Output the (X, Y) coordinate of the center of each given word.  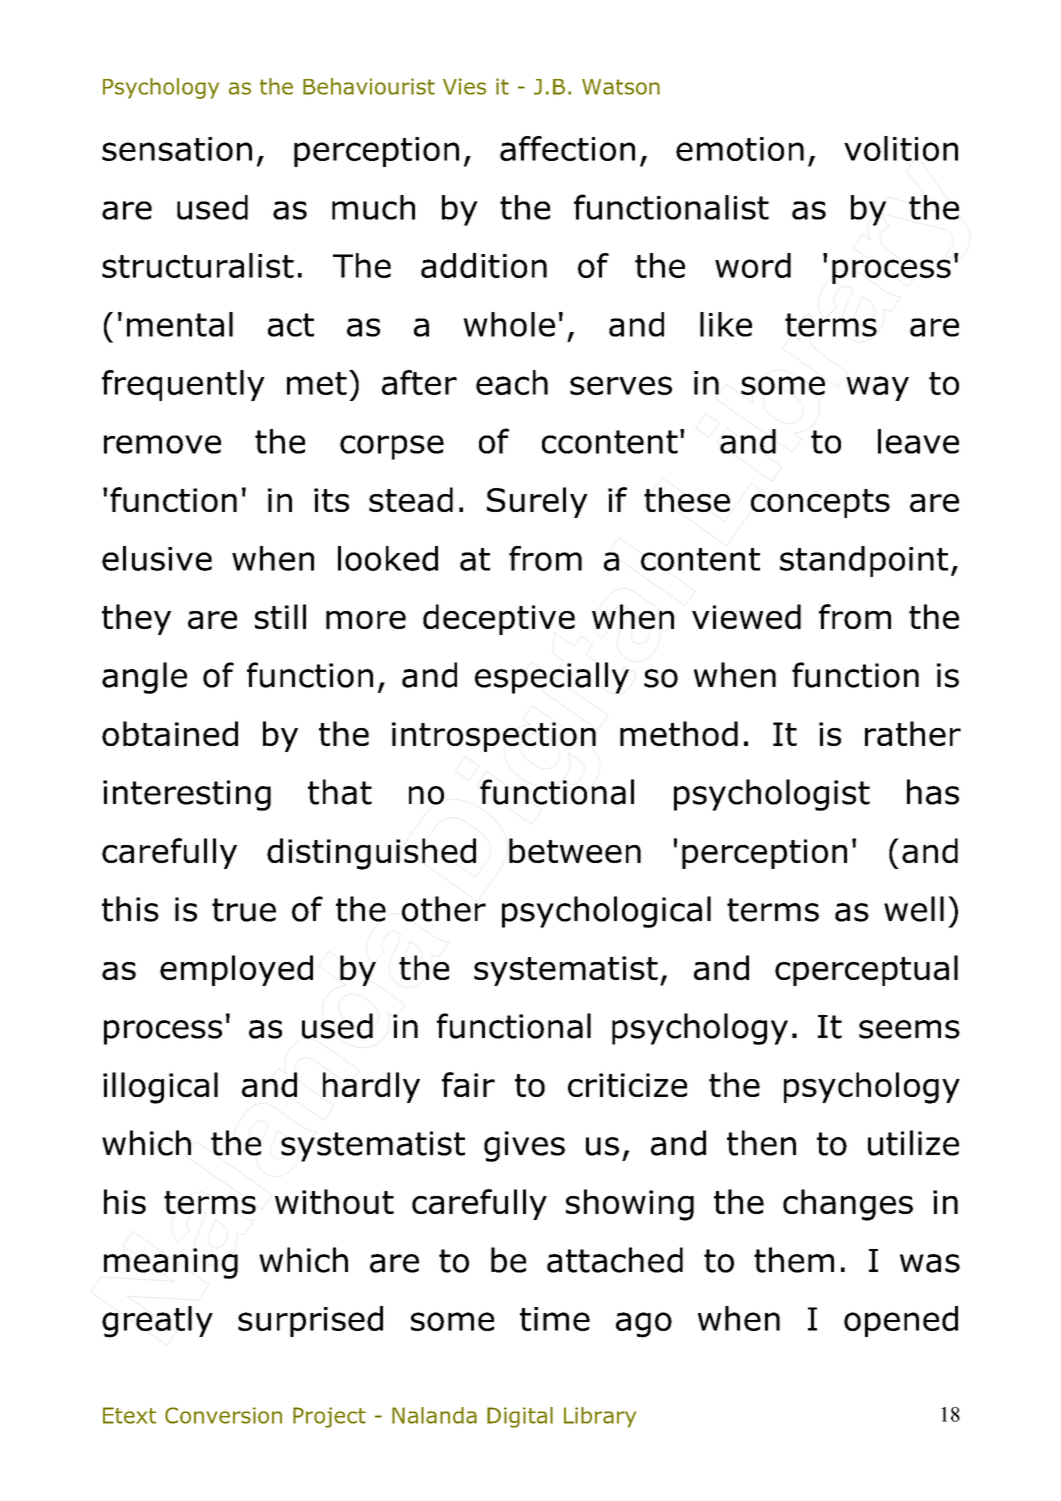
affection (567, 148)
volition (901, 148)
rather (913, 733)
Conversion (223, 1415)
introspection (494, 737)
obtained (170, 733)
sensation (177, 149)
